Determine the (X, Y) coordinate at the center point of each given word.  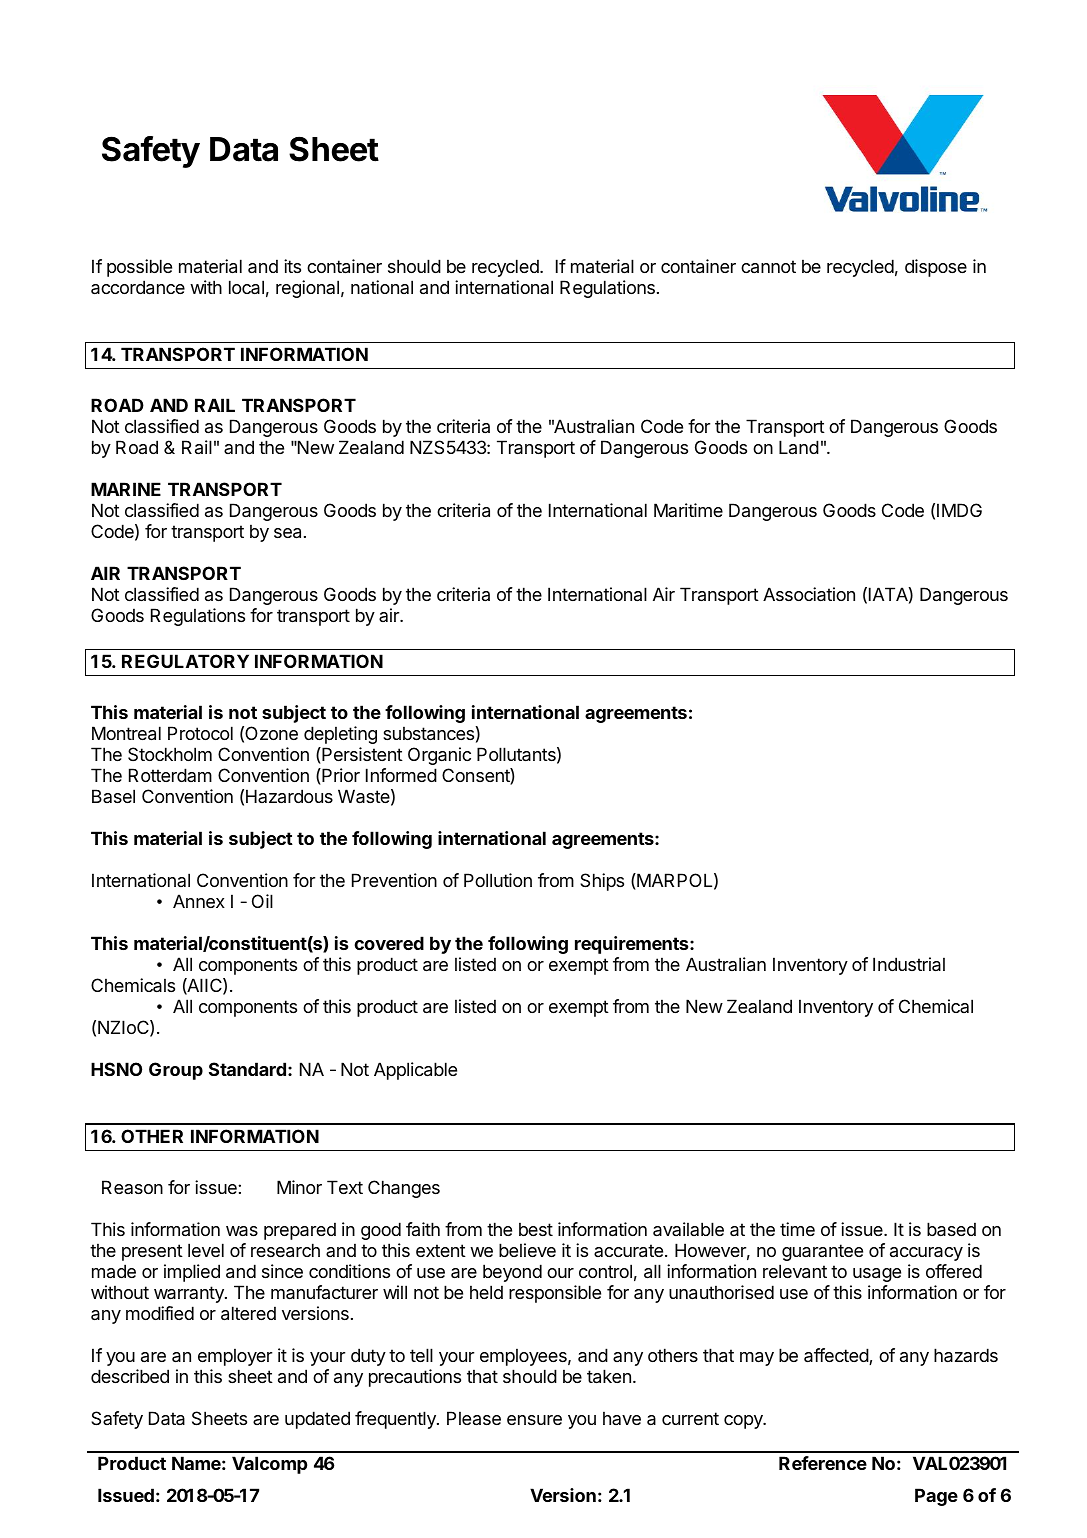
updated (317, 1420)
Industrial (909, 964)
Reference (823, 1463)
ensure (534, 1420)
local (246, 287)
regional (307, 289)
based (951, 1229)
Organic (439, 756)
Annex (199, 901)
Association (809, 594)
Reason (132, 1187)
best (536, 1229)
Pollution (498, 880)
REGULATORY (185, 661)
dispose (936, 268)
